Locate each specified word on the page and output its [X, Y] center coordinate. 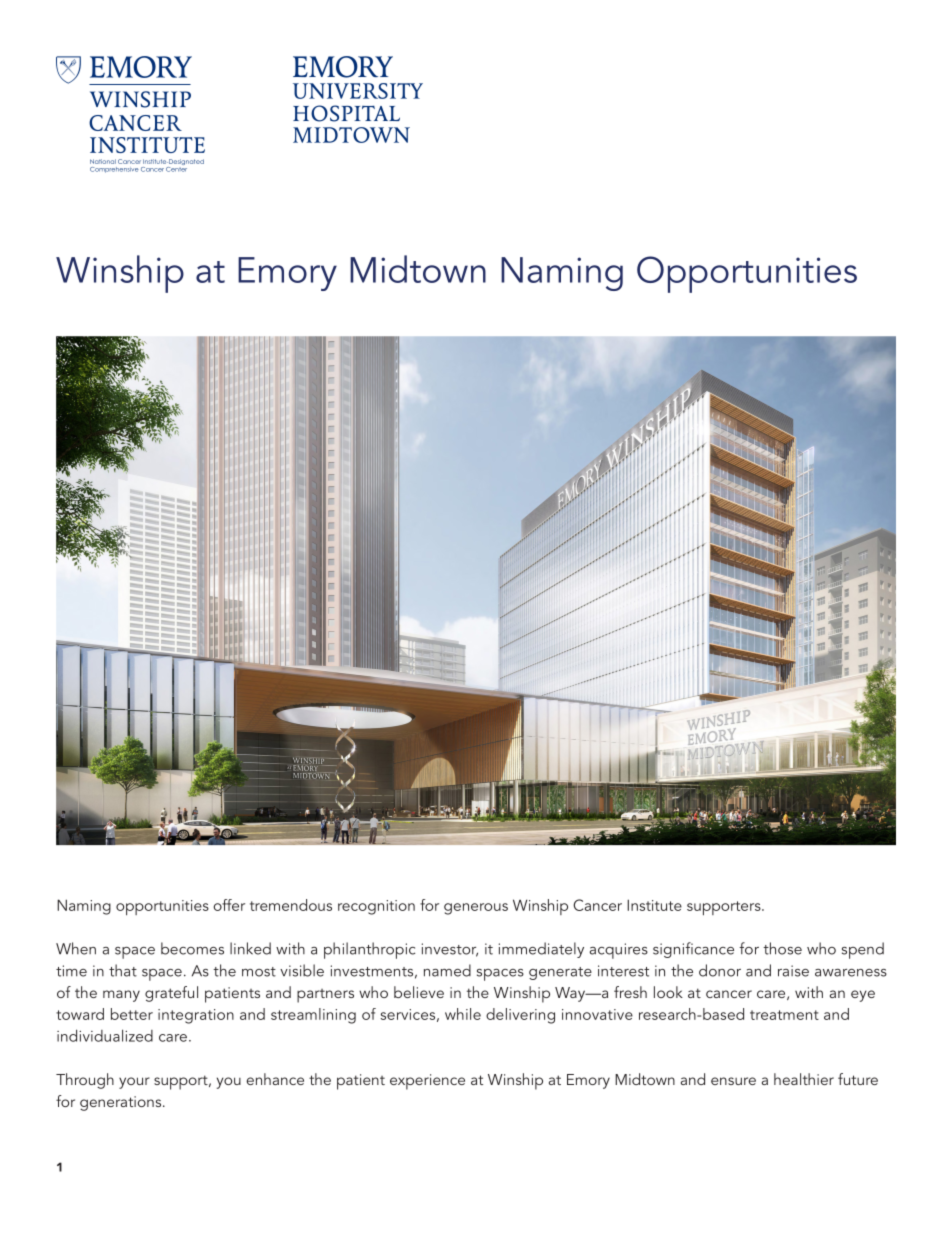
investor [450, 950]
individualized [105, 1035]
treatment [784, 1015]
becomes [192, 948]
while [463, 1014]
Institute [654, 905]
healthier [804, 1079]
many [121, 996]
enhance [275, 1079]
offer [229, 905]
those [782, 948]
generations [122, 1103]
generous [476, 909]
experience [427, 1082]
